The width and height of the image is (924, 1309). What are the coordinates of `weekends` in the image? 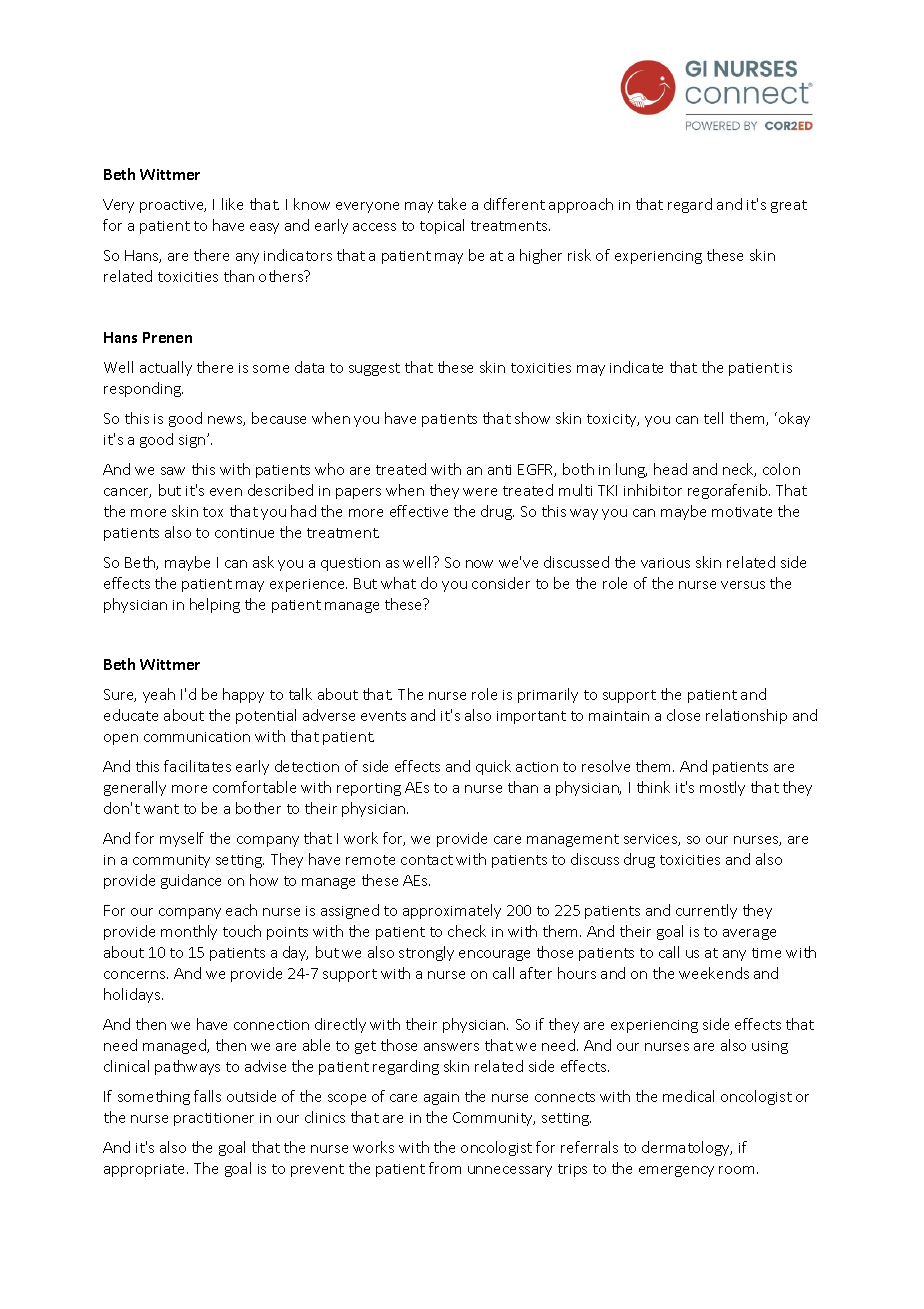 It's located at (714, 973).
